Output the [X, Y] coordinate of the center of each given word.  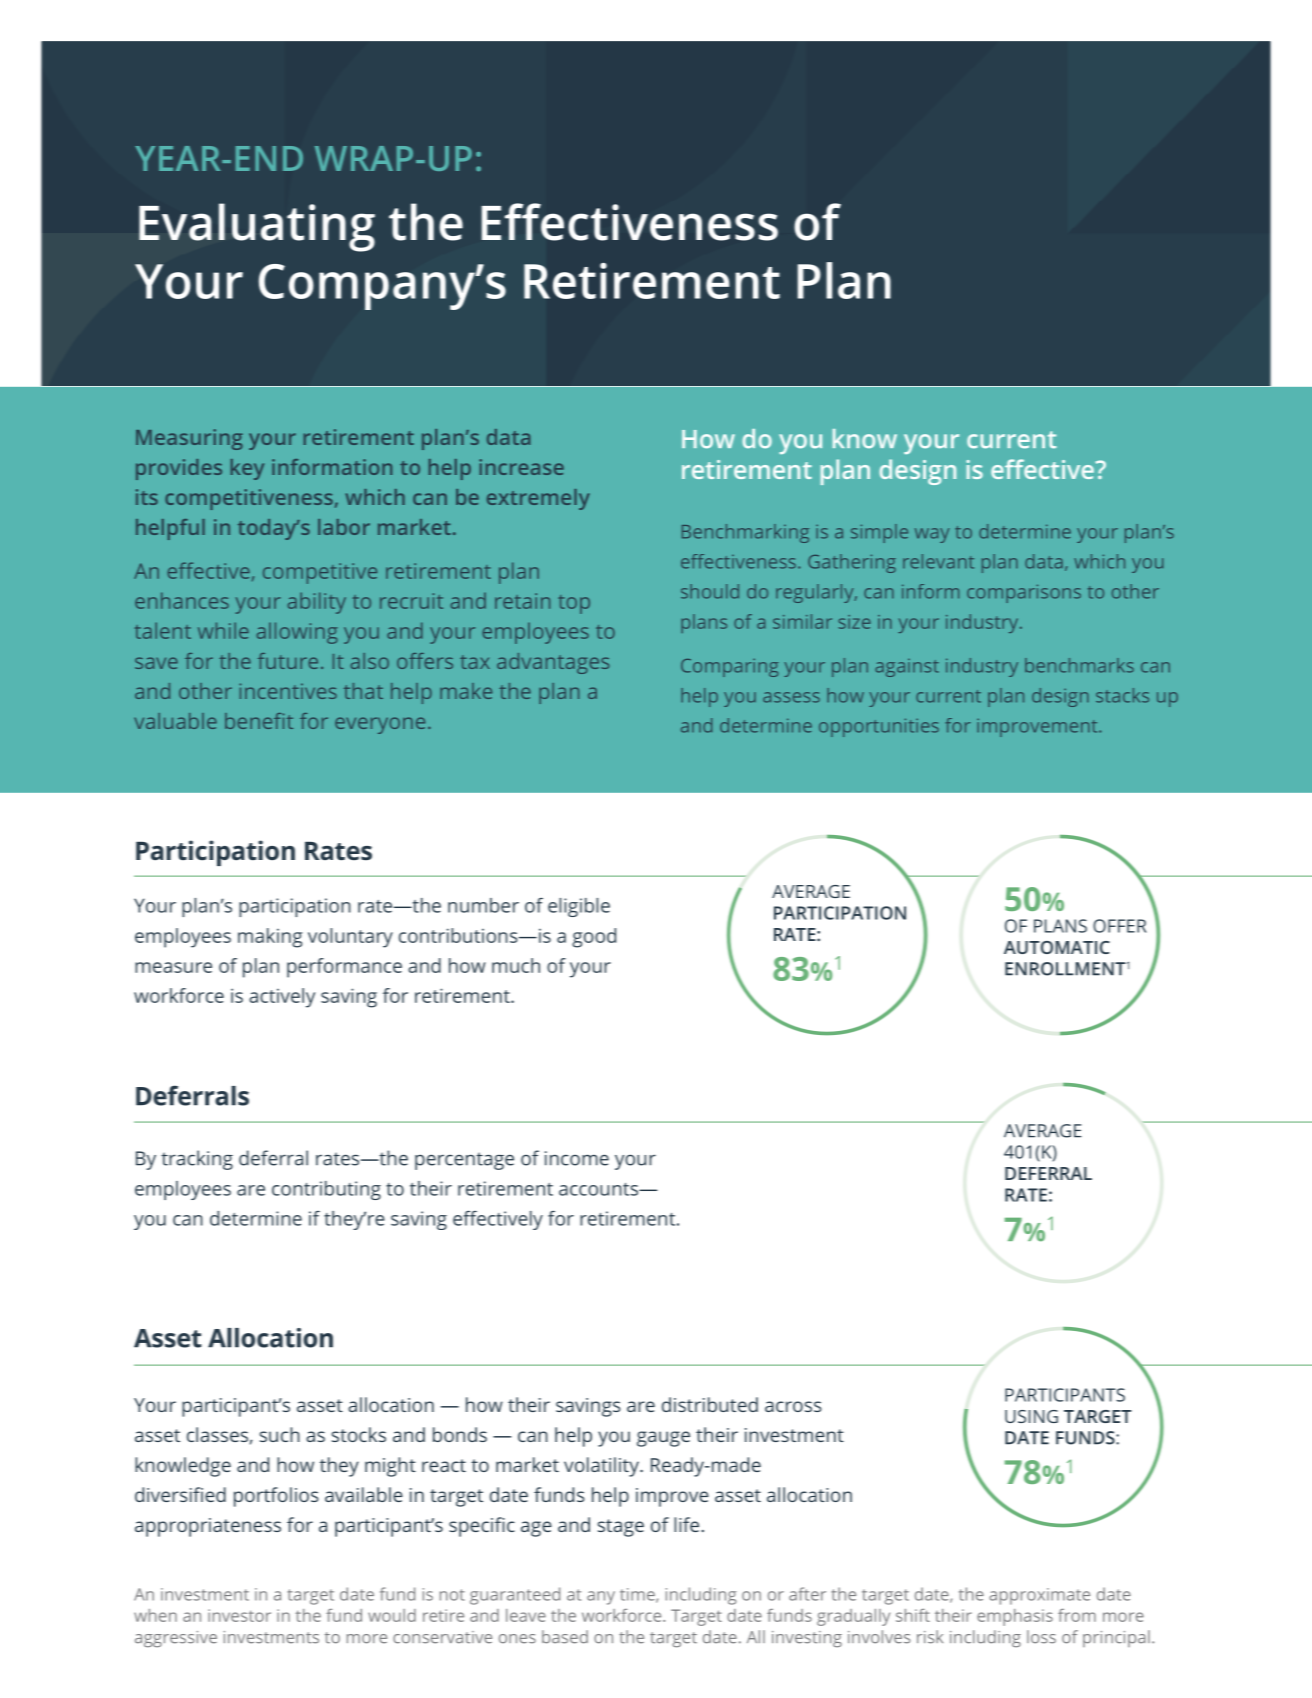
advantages [553, 663]
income [577, 1158]
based [565, 1637]
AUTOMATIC [1057, 947]
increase [521, 467]
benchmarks [1079, 665]
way [932, 535]
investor [239, 1615]
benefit [259, 721]
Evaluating [257, 227]
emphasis [1015, 1617]
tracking [197, 1160]
